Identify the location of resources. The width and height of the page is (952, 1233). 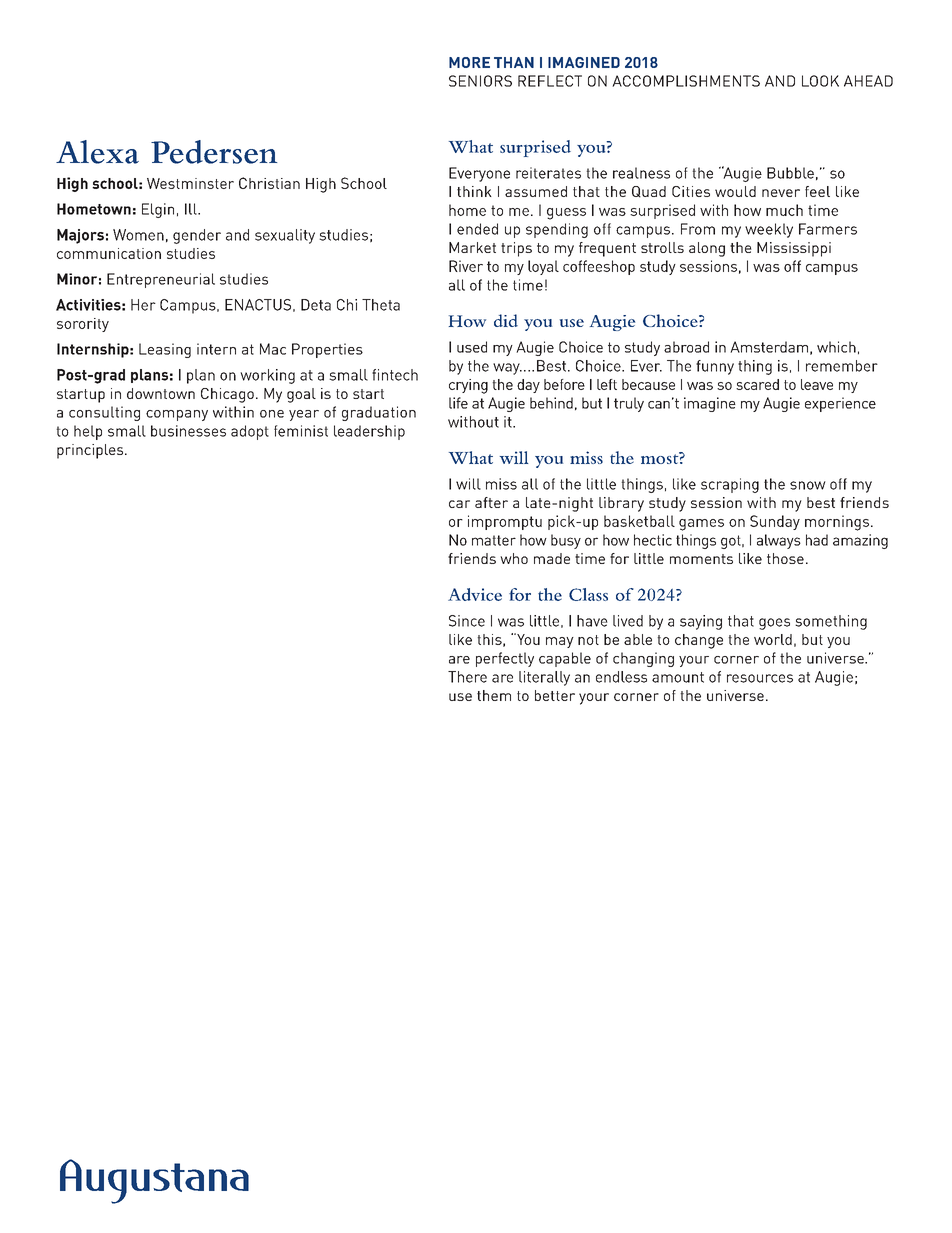
(760, 678).
